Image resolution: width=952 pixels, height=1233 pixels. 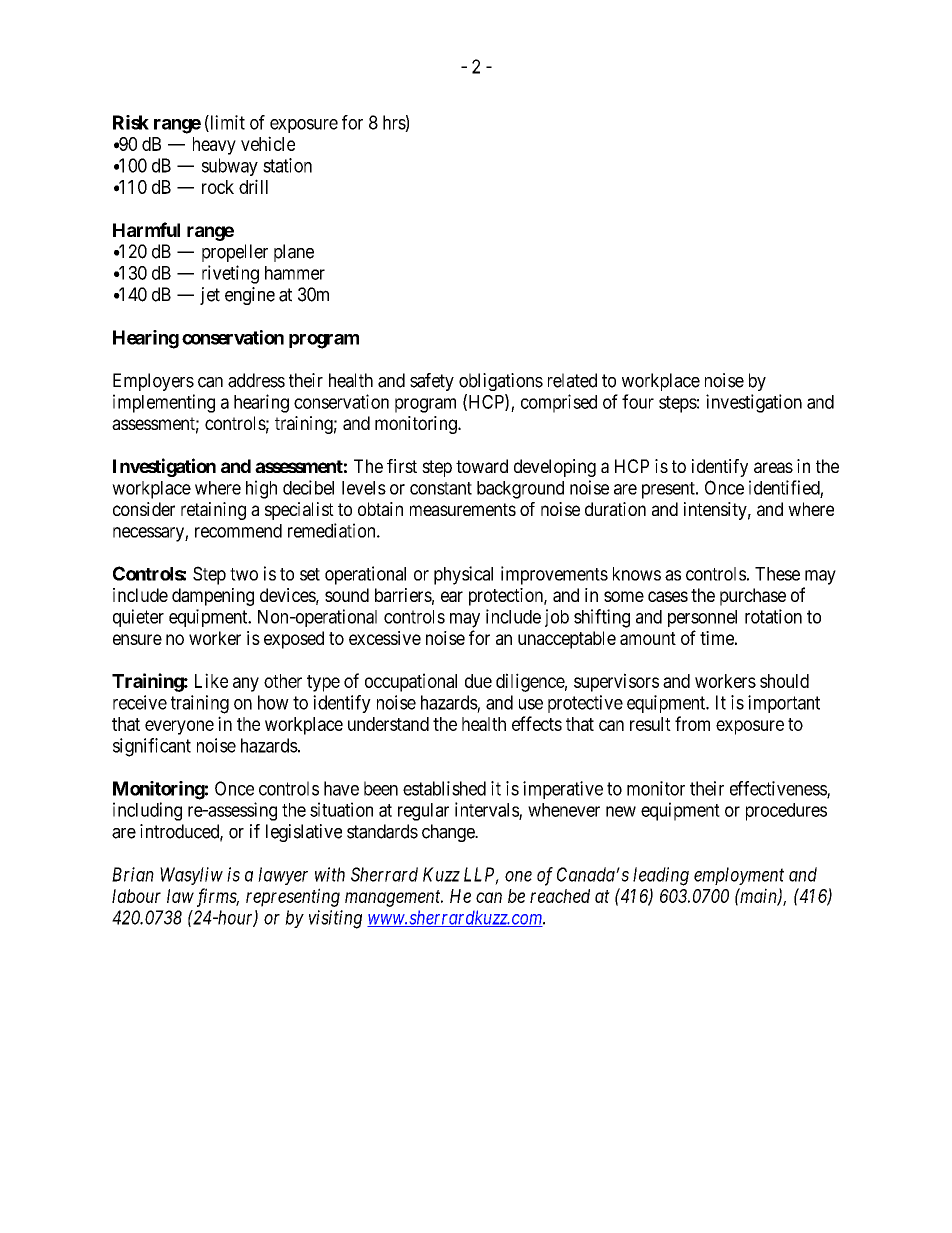 What do you see at coordinates (214, 146) in the screenshot?
I see `heavy` at bounding box center [214, 146].
